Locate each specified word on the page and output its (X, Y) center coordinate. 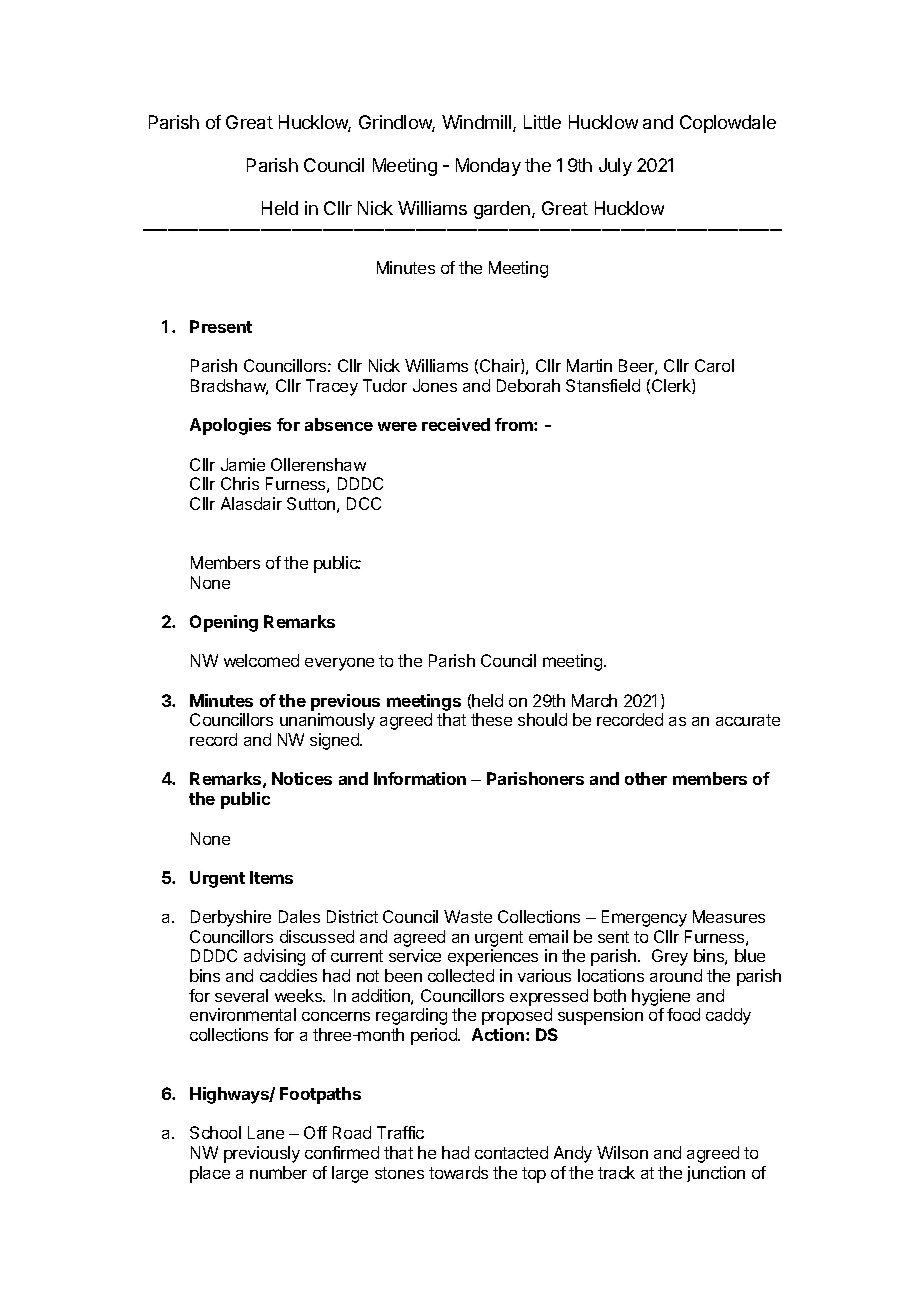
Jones (435, 385)
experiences (493, 957)
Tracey (332, 387)
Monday (488, 167)
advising (274, 957)
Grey (670, 957)
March (594, 700)
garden (502, 210)
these (491, 719)
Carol (714, 365)
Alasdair (251, 503)
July (615, 167)
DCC (364, 503)
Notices (302, 778)
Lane (266, 1132)
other (646, 778)
